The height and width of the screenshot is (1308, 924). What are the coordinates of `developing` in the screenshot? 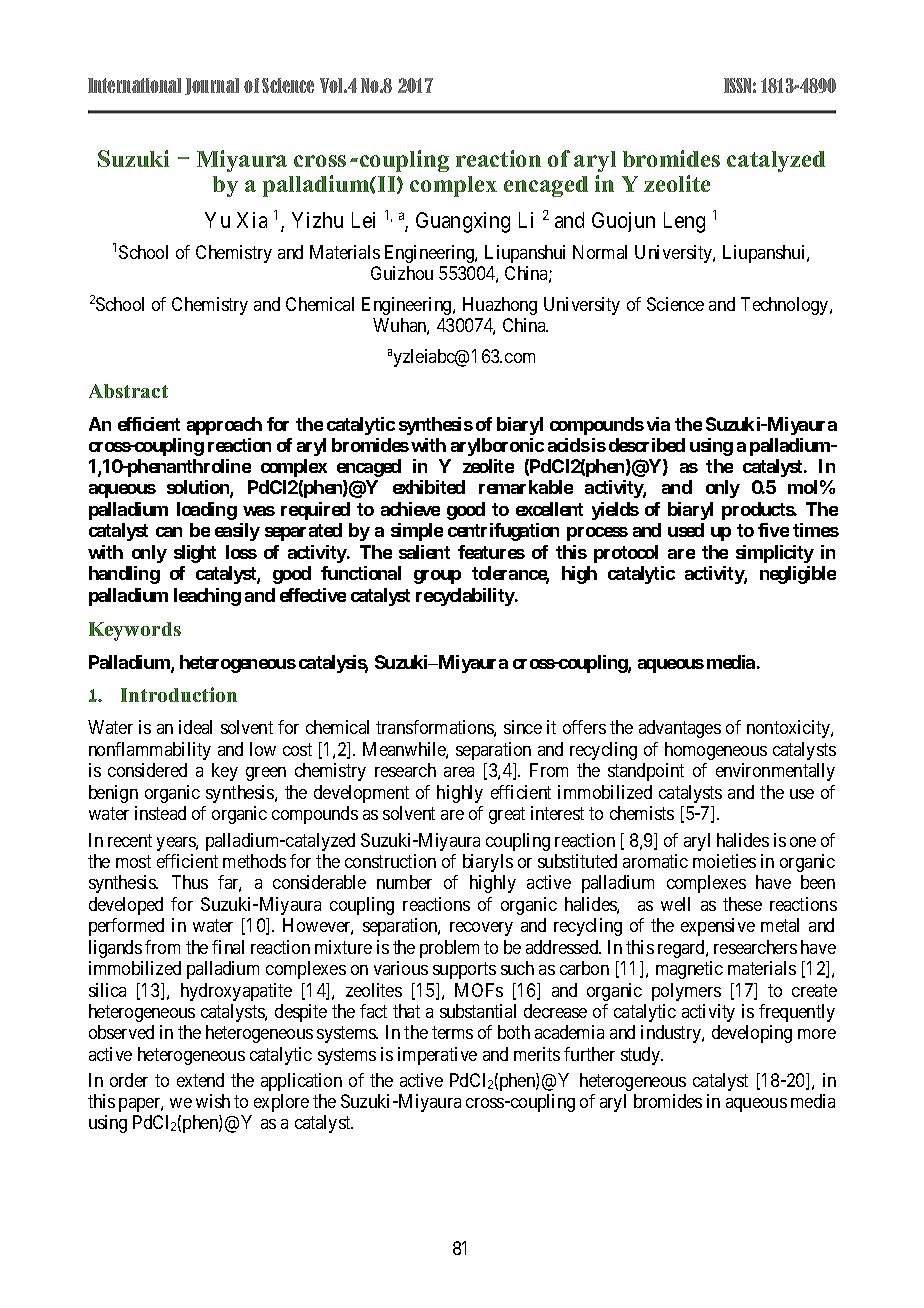 It's located at (752, 1034).
